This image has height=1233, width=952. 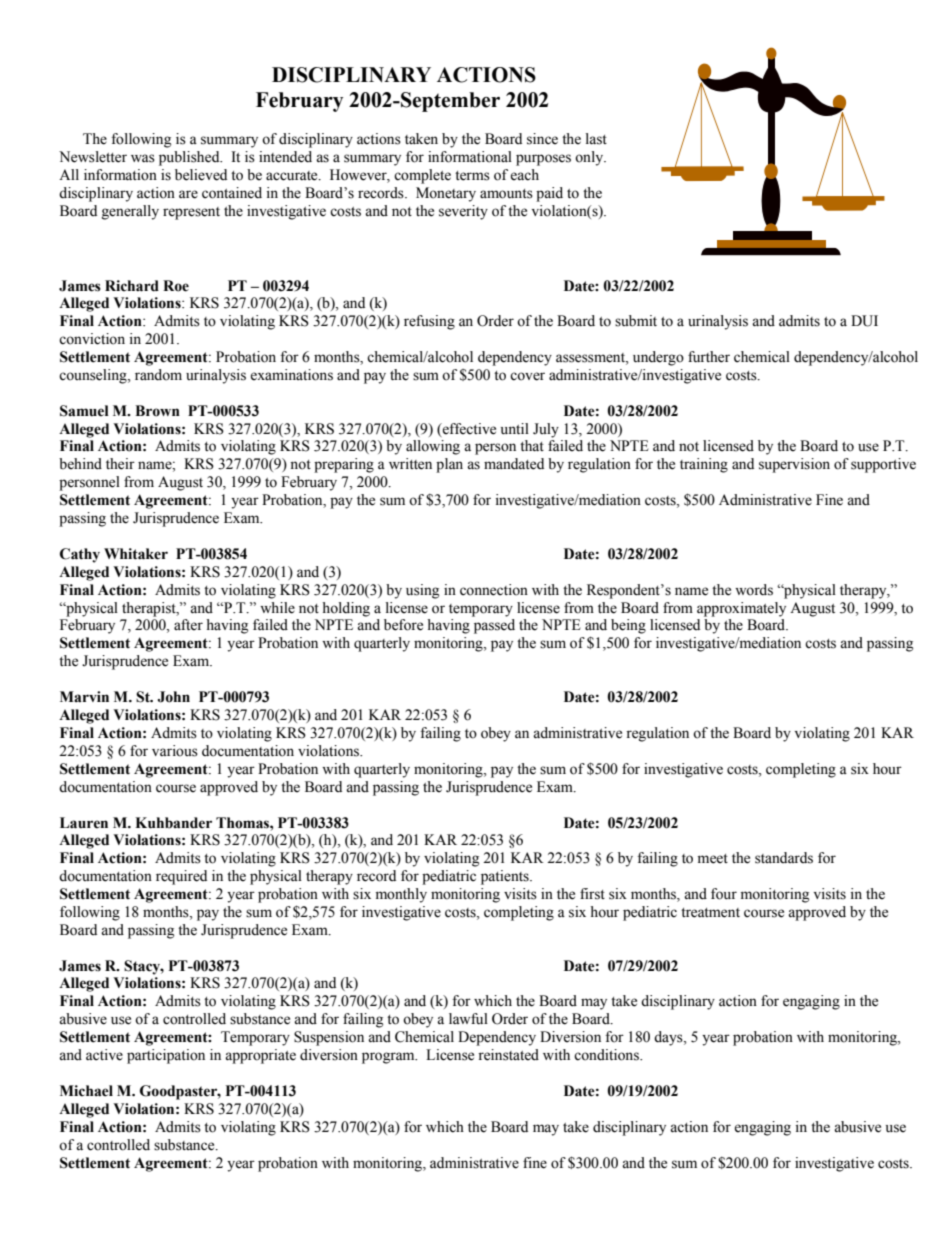 I want to click on published, so click(x=190, y=158).
